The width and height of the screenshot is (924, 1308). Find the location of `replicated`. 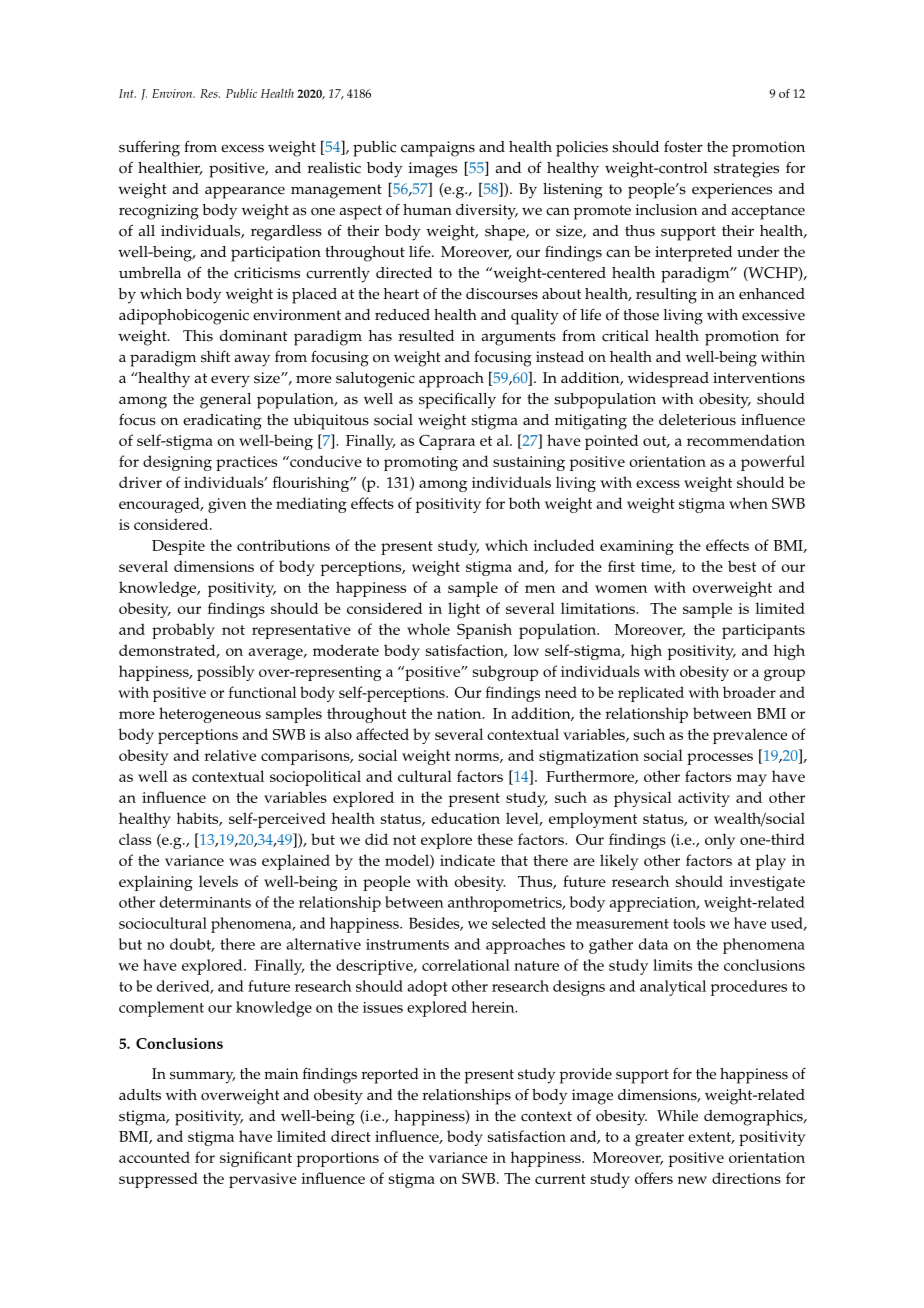

replicated is located at coordinates (651, 694).
